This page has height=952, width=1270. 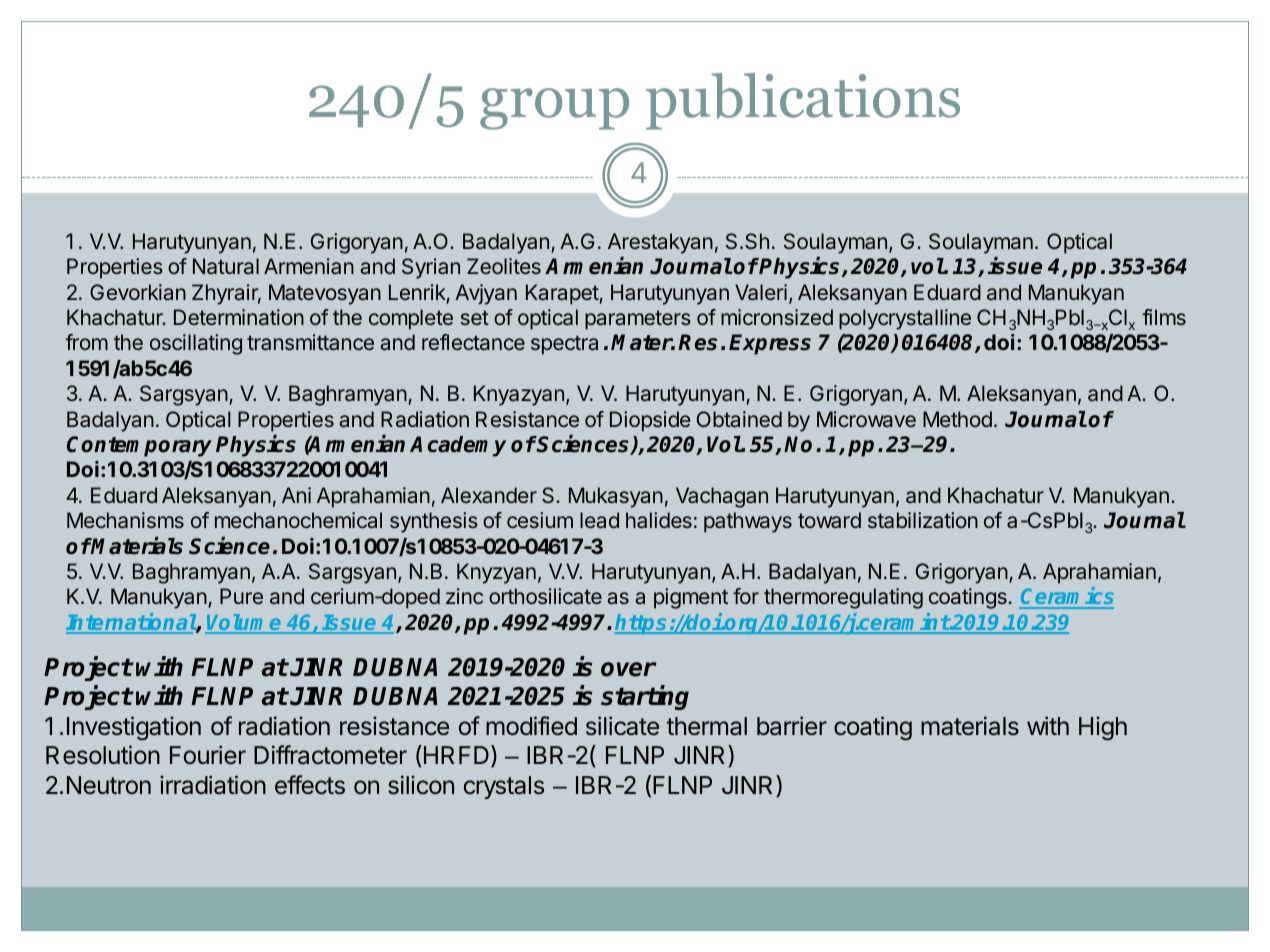 What do you see at coordinates (650, 421) in the page?
I see `Diopside` at bounding box center [650, 421].
